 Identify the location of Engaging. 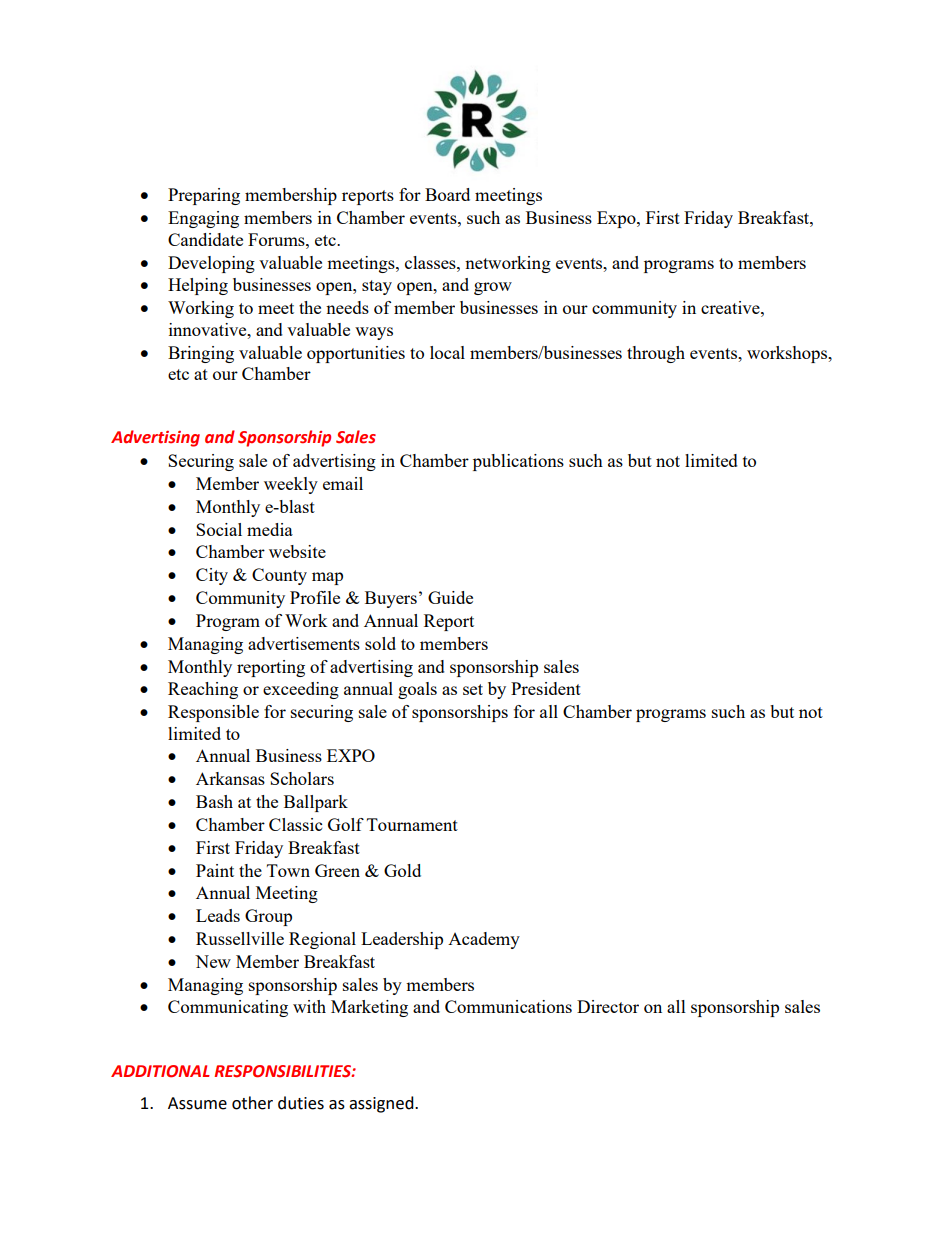
(203, 219).
